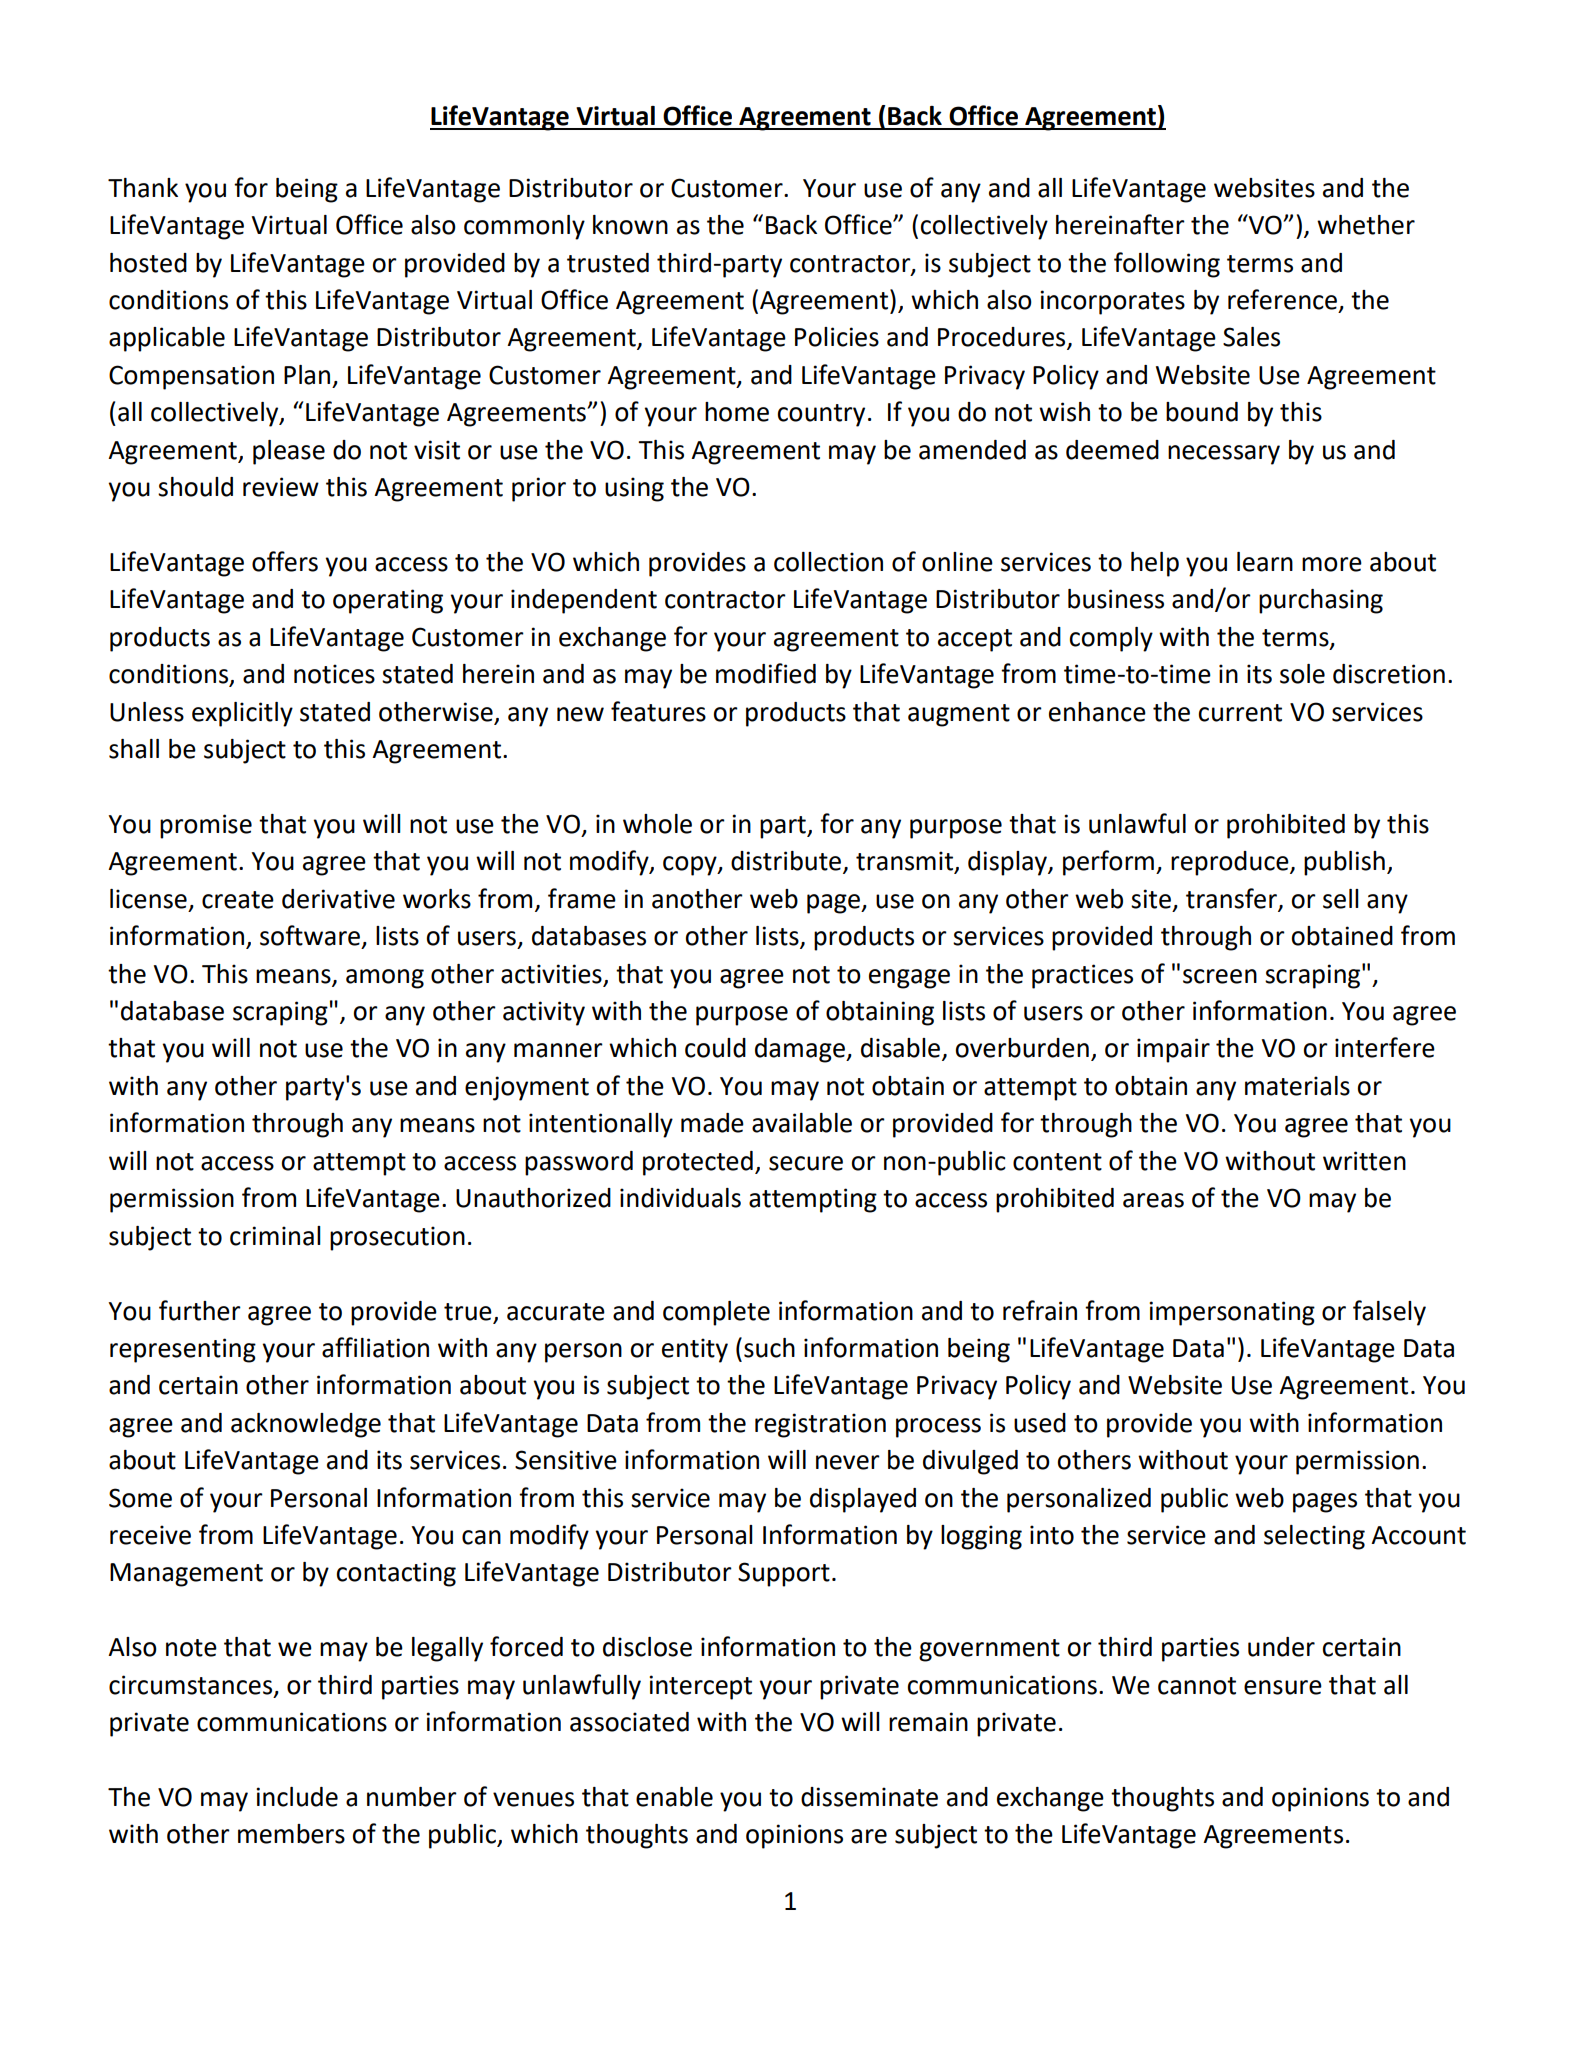 Image resolution: width=1580 pixels, height=2045 pixels. Describe the element at coordinates (148, 263) in the document. I see `hosted` at that location.
